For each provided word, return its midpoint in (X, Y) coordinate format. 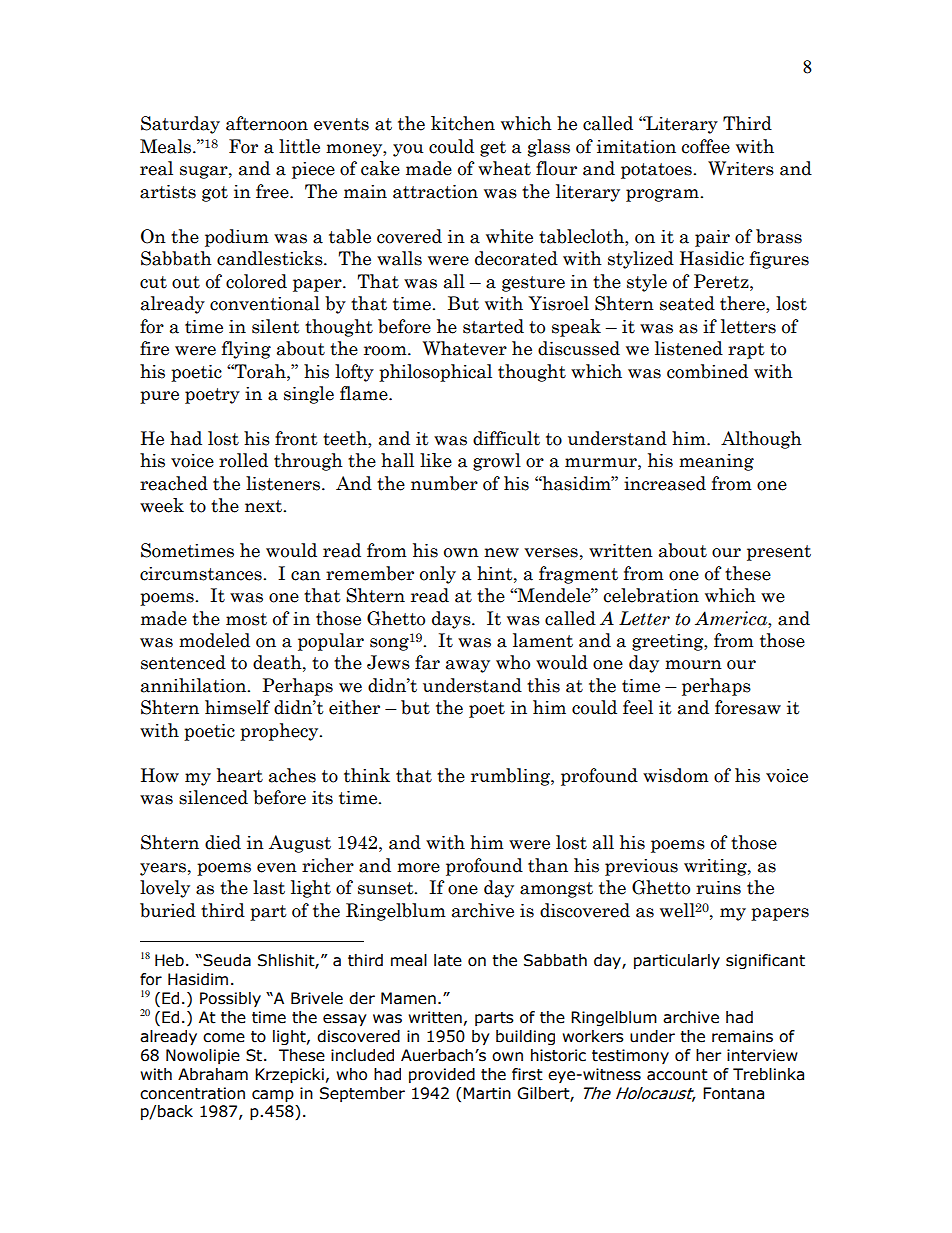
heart (240, 775)
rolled (243, 460)
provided (442, 1075)
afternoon (267, 123)
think (367, 775)
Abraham (213, 1074)
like (436, 460)
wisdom (676, 775)
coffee (706, 146)
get (493, 149)
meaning (716, 462)
